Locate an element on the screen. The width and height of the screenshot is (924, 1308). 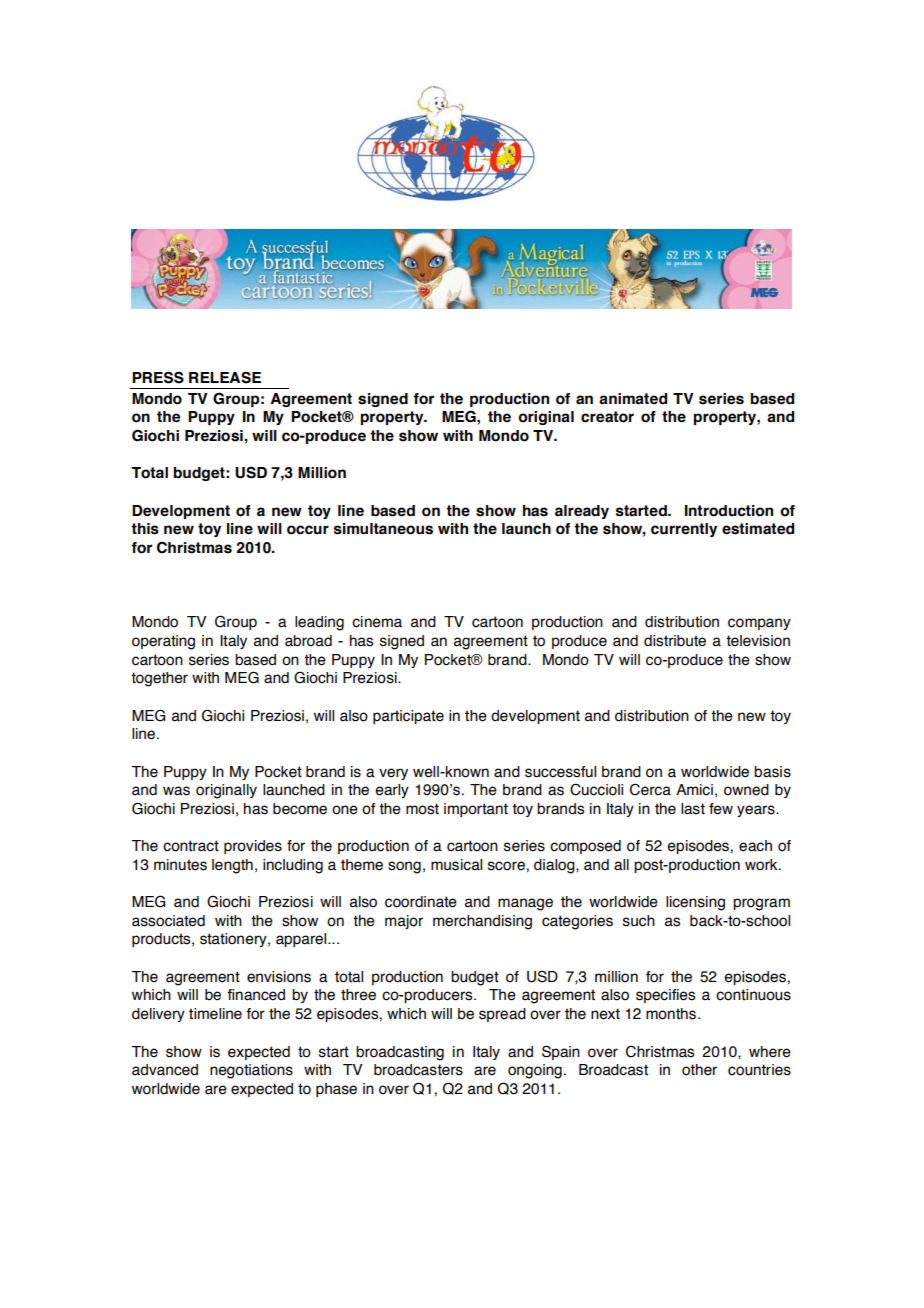
musical is located at coordinates (456, 865).
